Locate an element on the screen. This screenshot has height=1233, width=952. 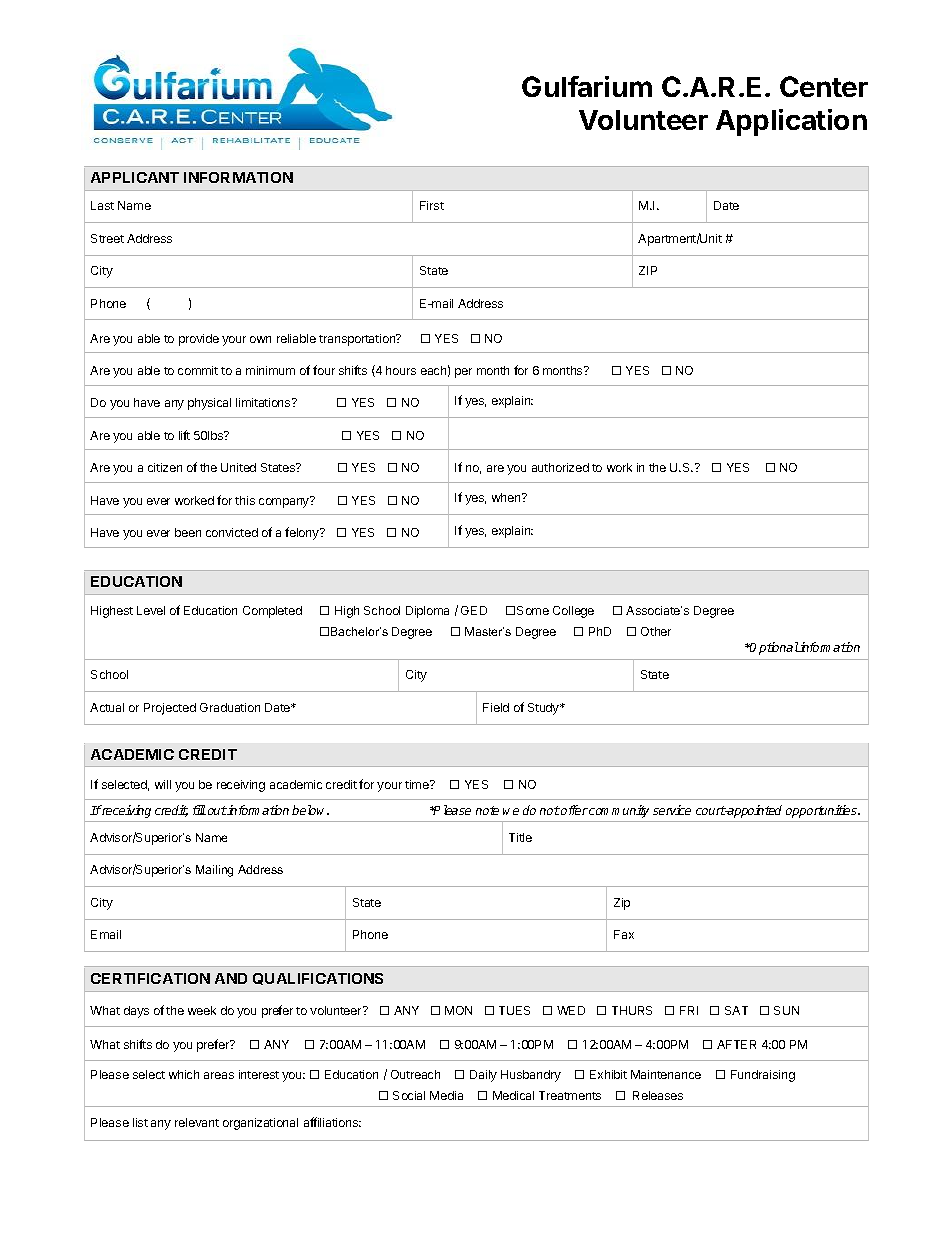
which is located at coordinates (184, 1074).
